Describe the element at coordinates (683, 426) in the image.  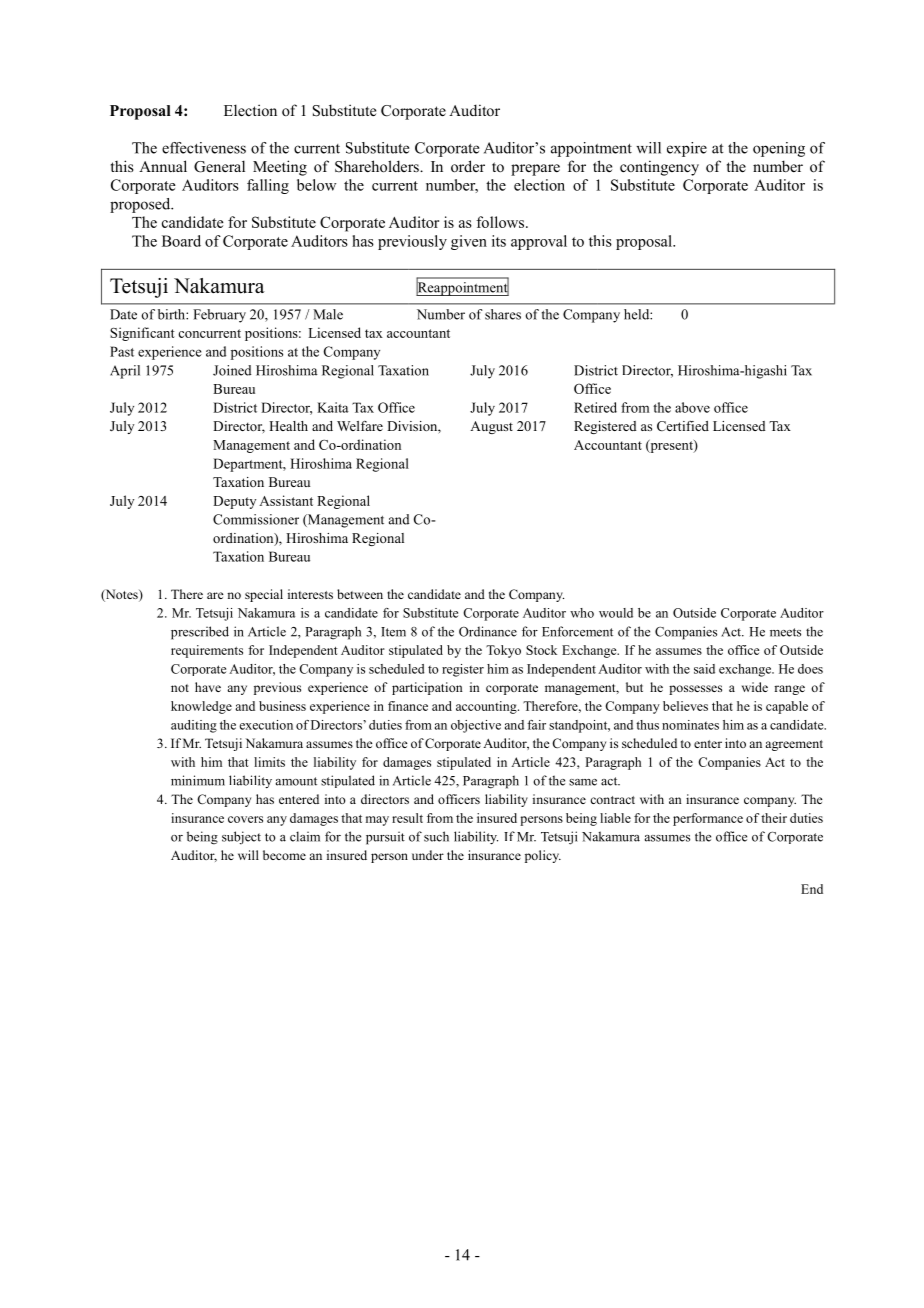
I see `Certified` at that location.
